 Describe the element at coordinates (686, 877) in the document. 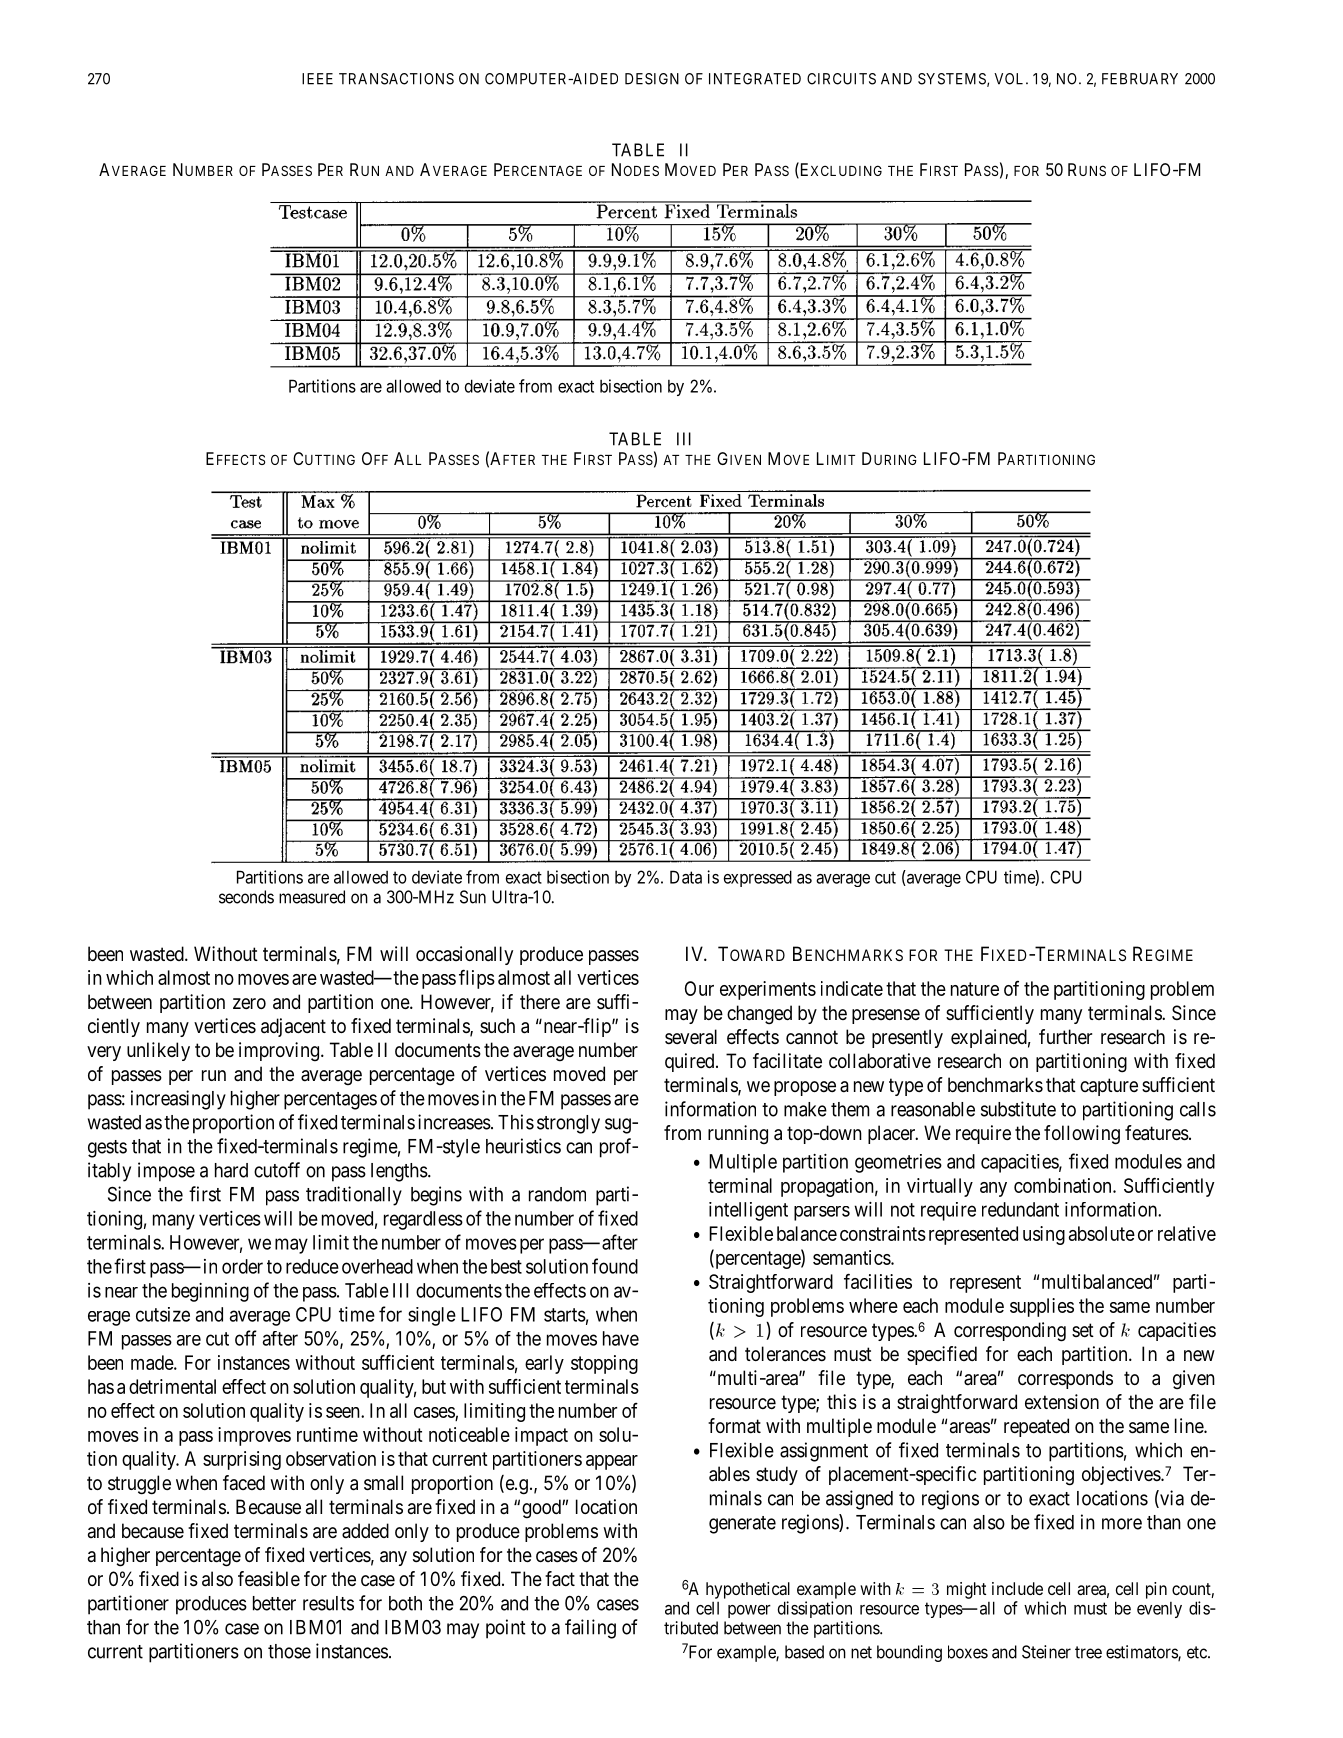

I see `Data` at that location.
